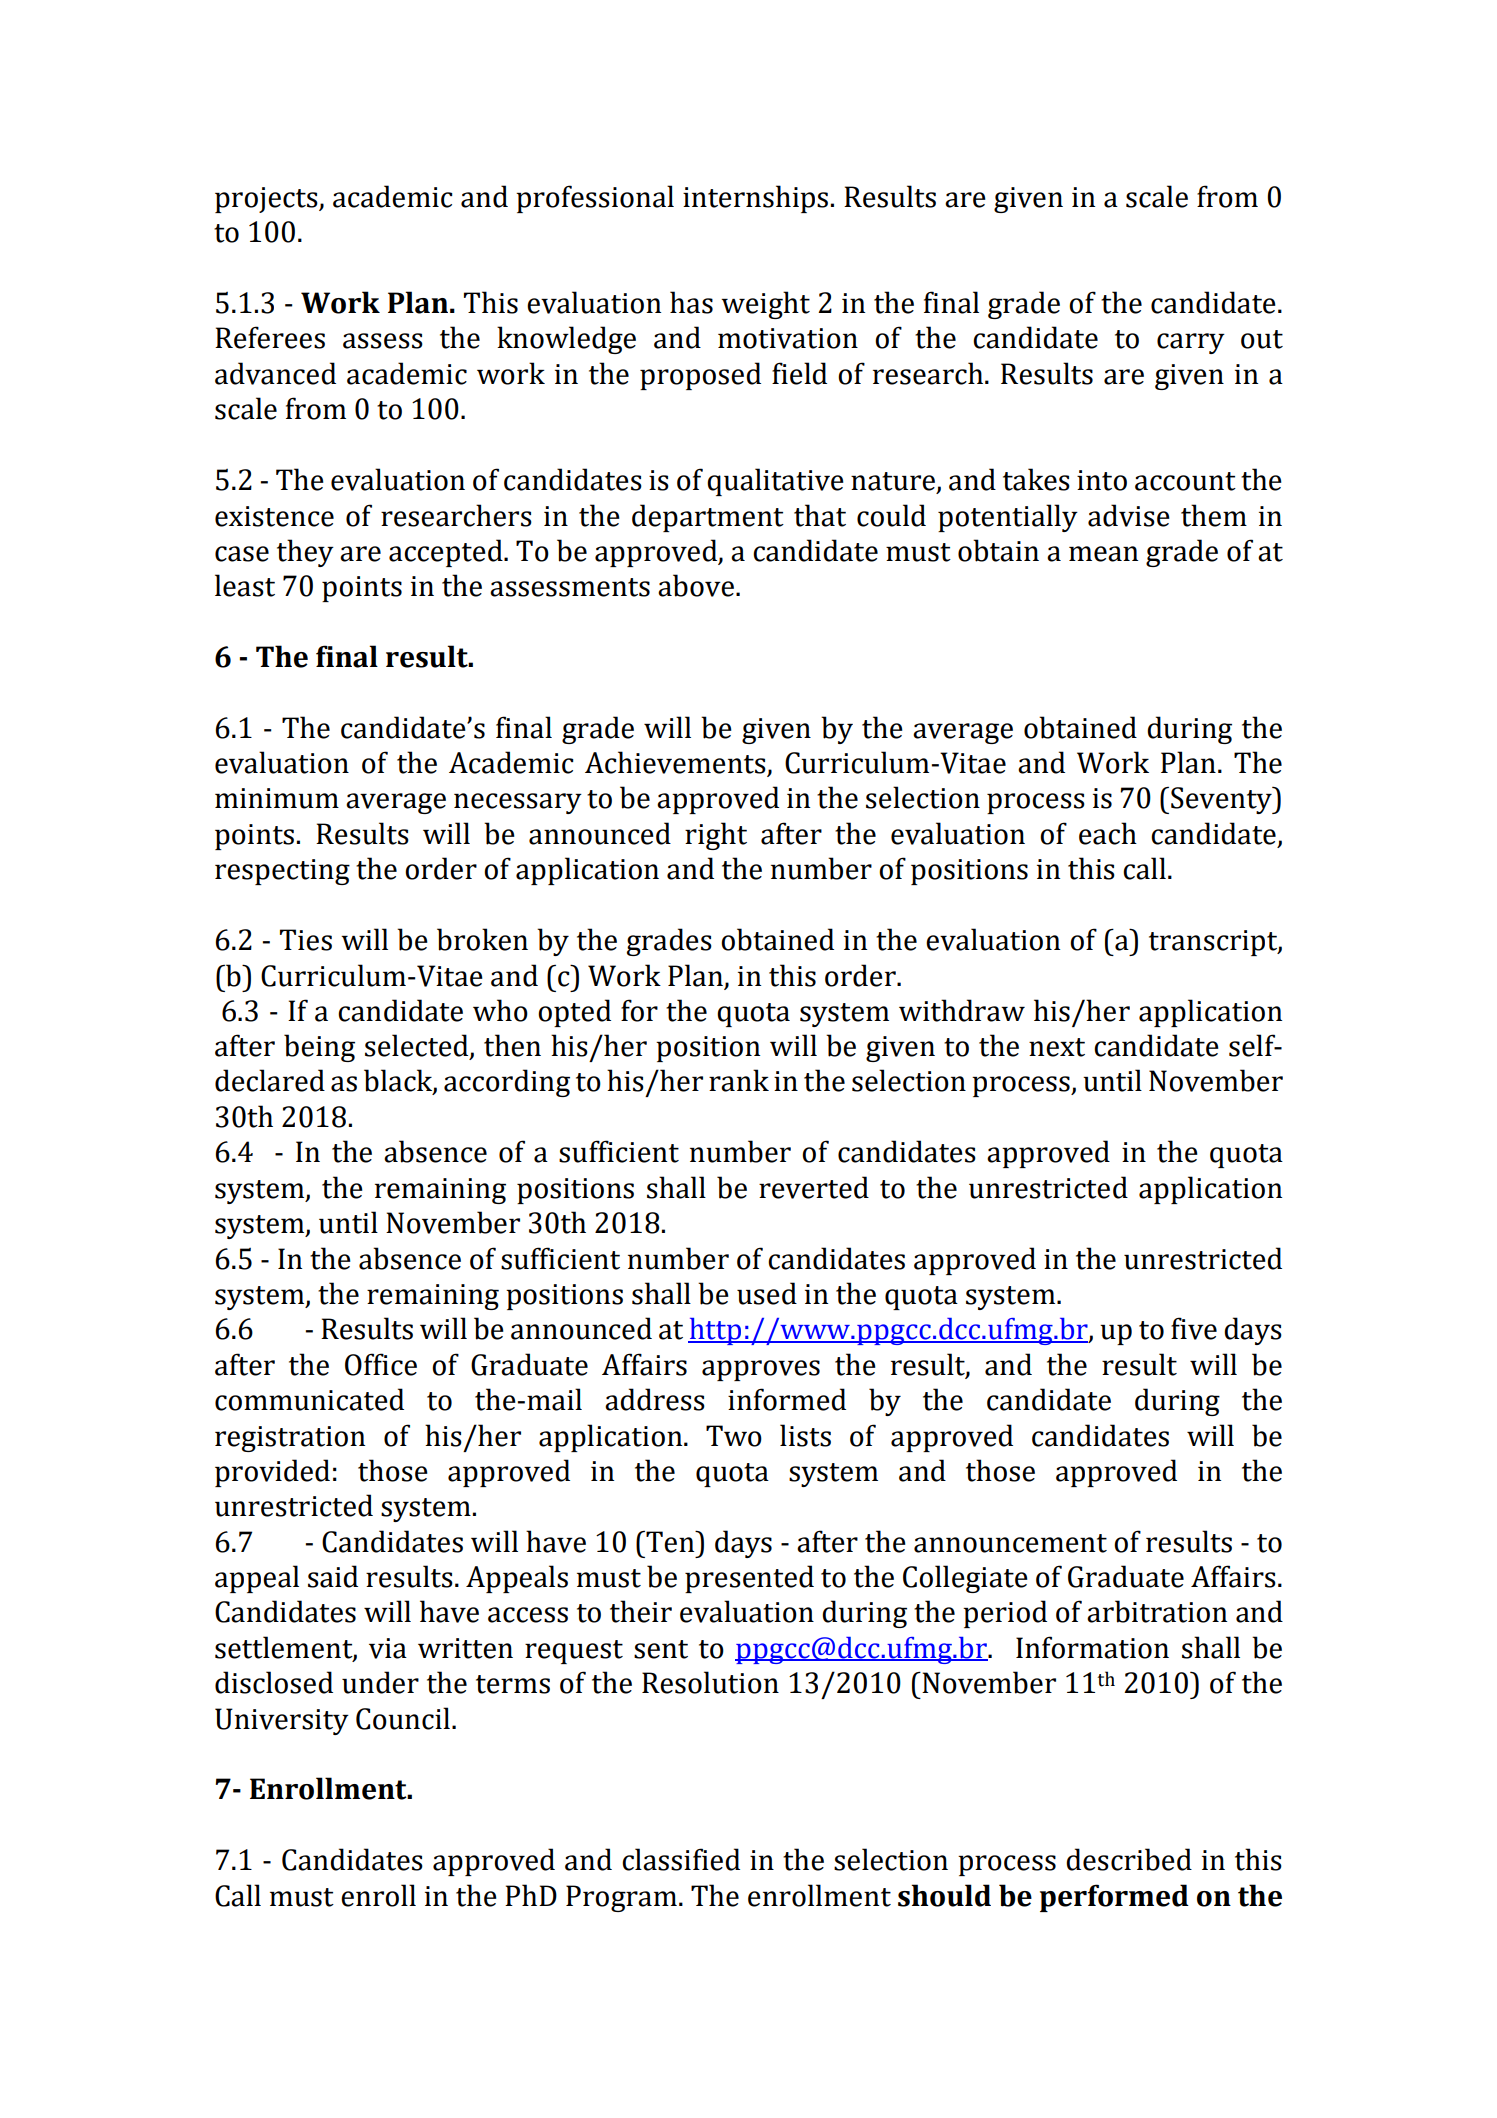 Image resolution: width=1497 pixels, height=2118 pixels. Describe the element at coordinates (319, 1048) in the screenshot. I see `being` at that location.
